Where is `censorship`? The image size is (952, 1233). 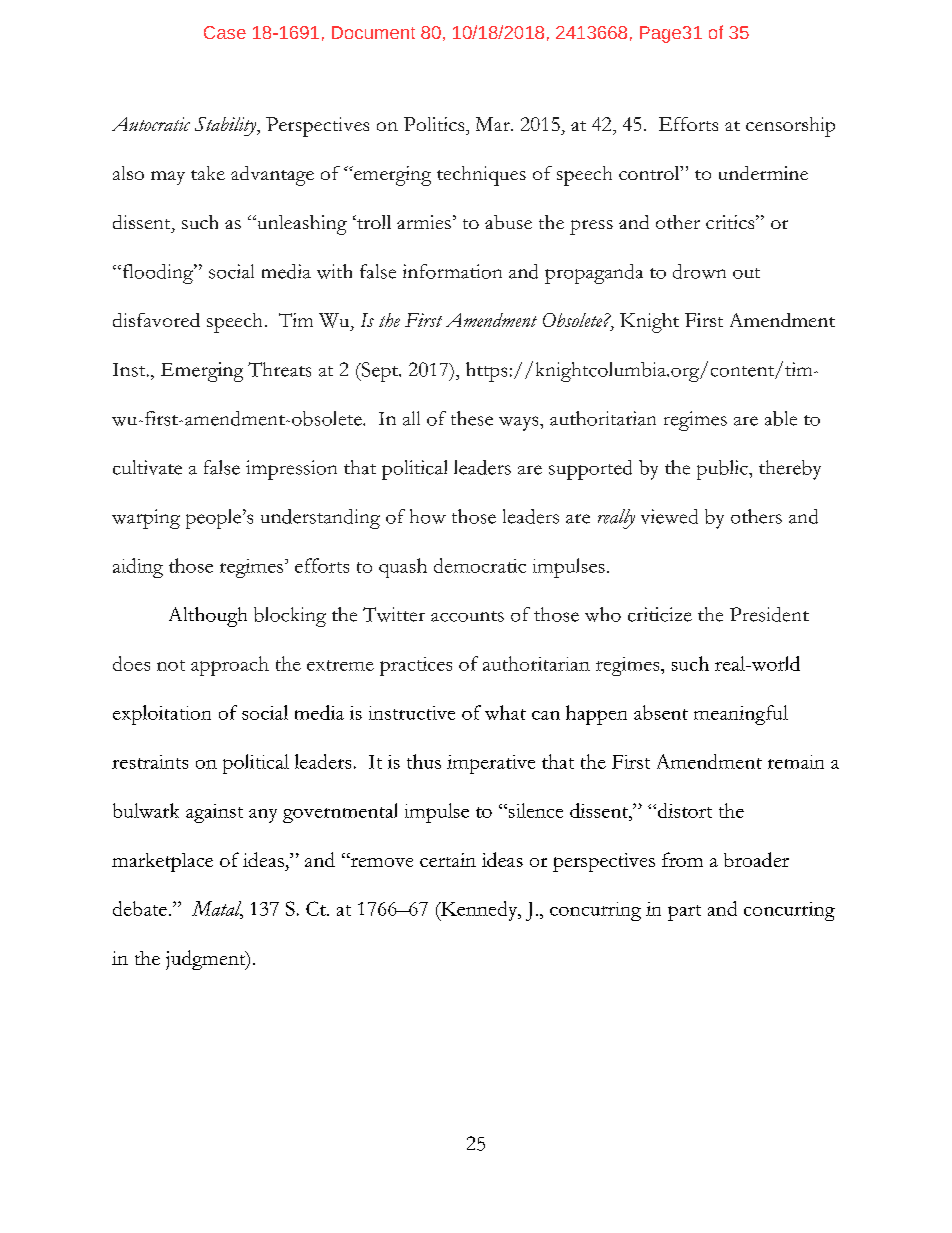 censorship is located at coordinates (790, 127).
